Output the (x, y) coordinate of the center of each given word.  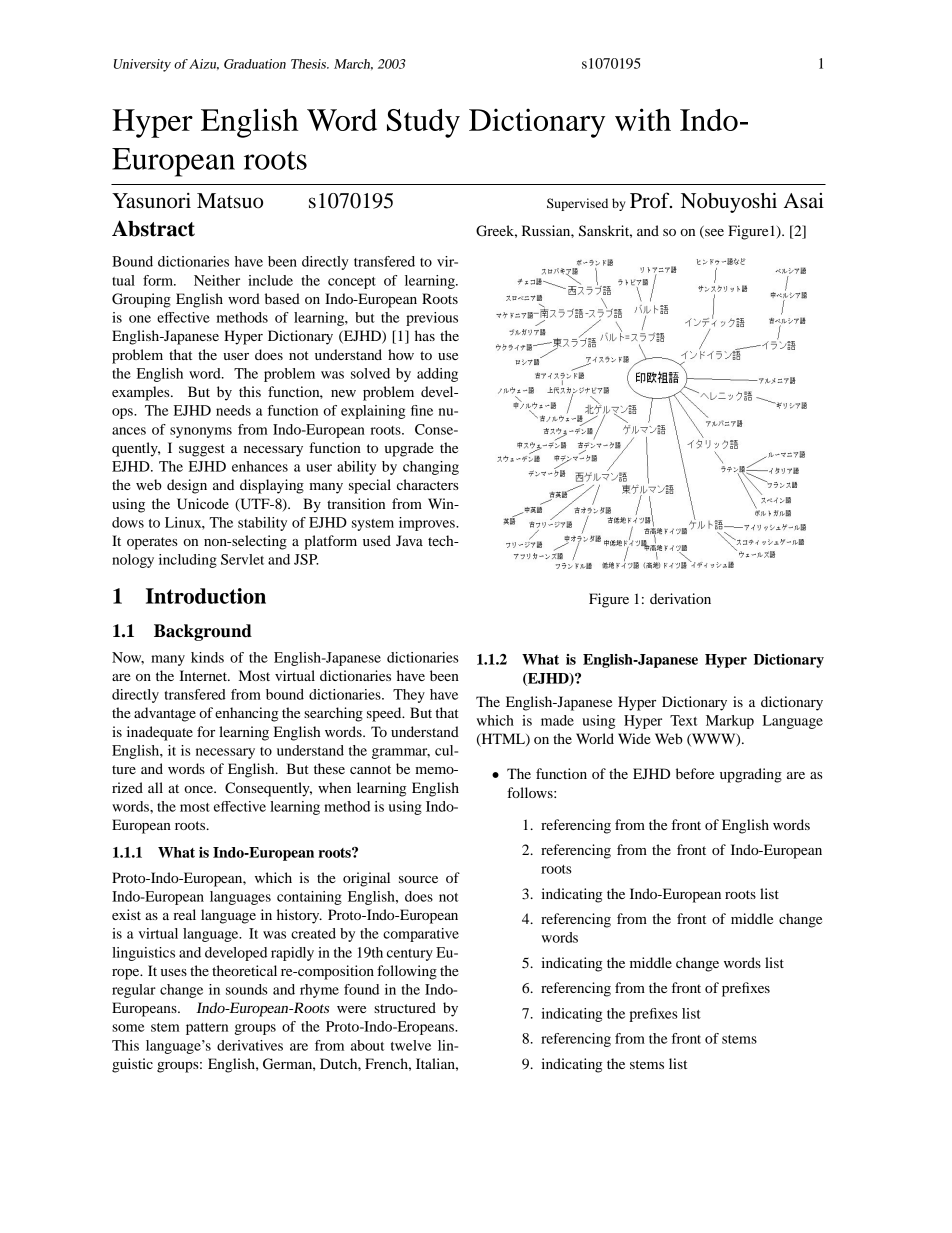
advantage (165, 714)
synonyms (201, 432)
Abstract (153, 228)
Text (683, 720)
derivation (680, 598)
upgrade (409, 449)
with (643, 119)
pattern (207, 1029)
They (409, 696)
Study (423, 123)
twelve (411, 1045)
